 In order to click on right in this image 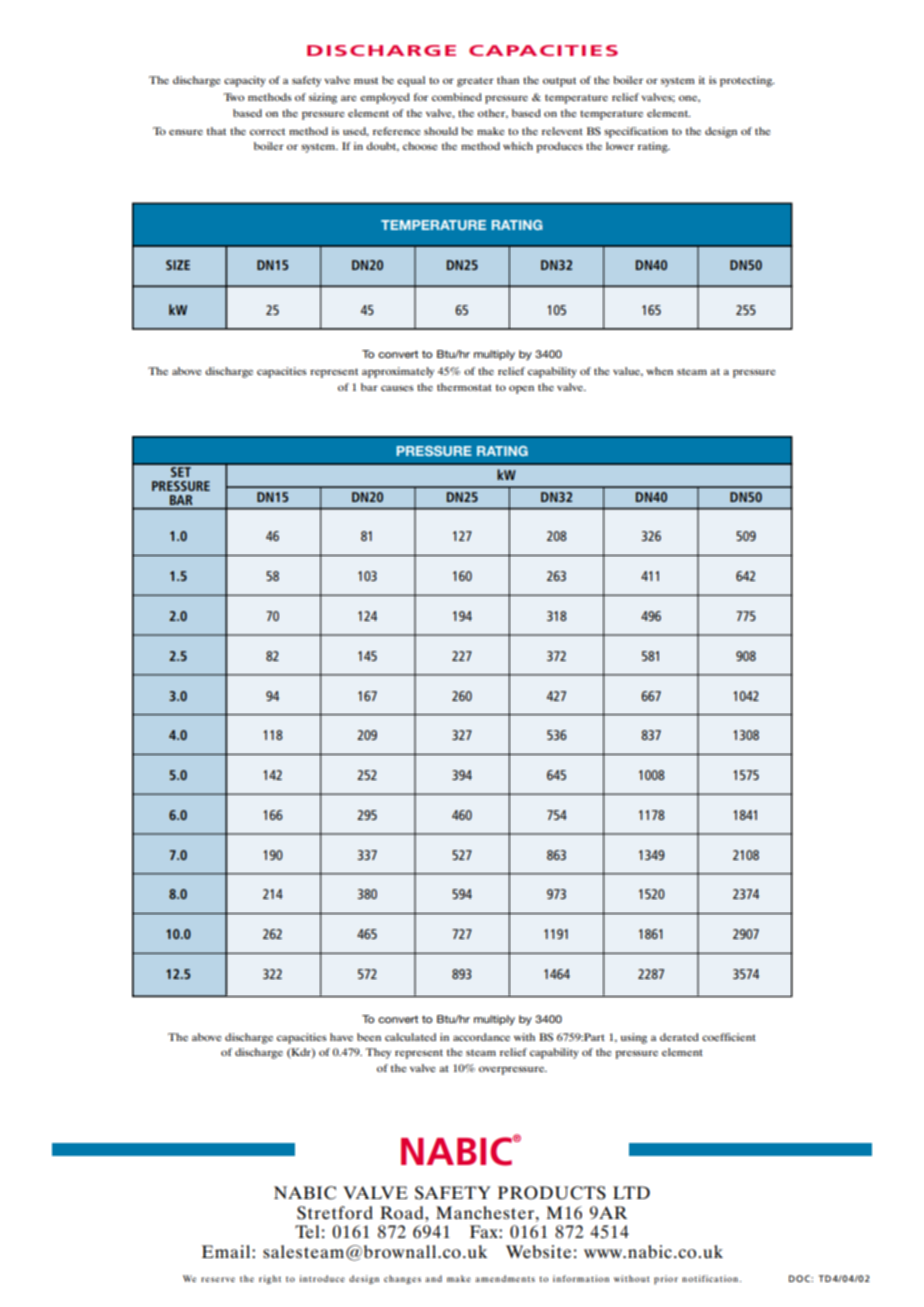, I will do `click(270, 1279)`.
